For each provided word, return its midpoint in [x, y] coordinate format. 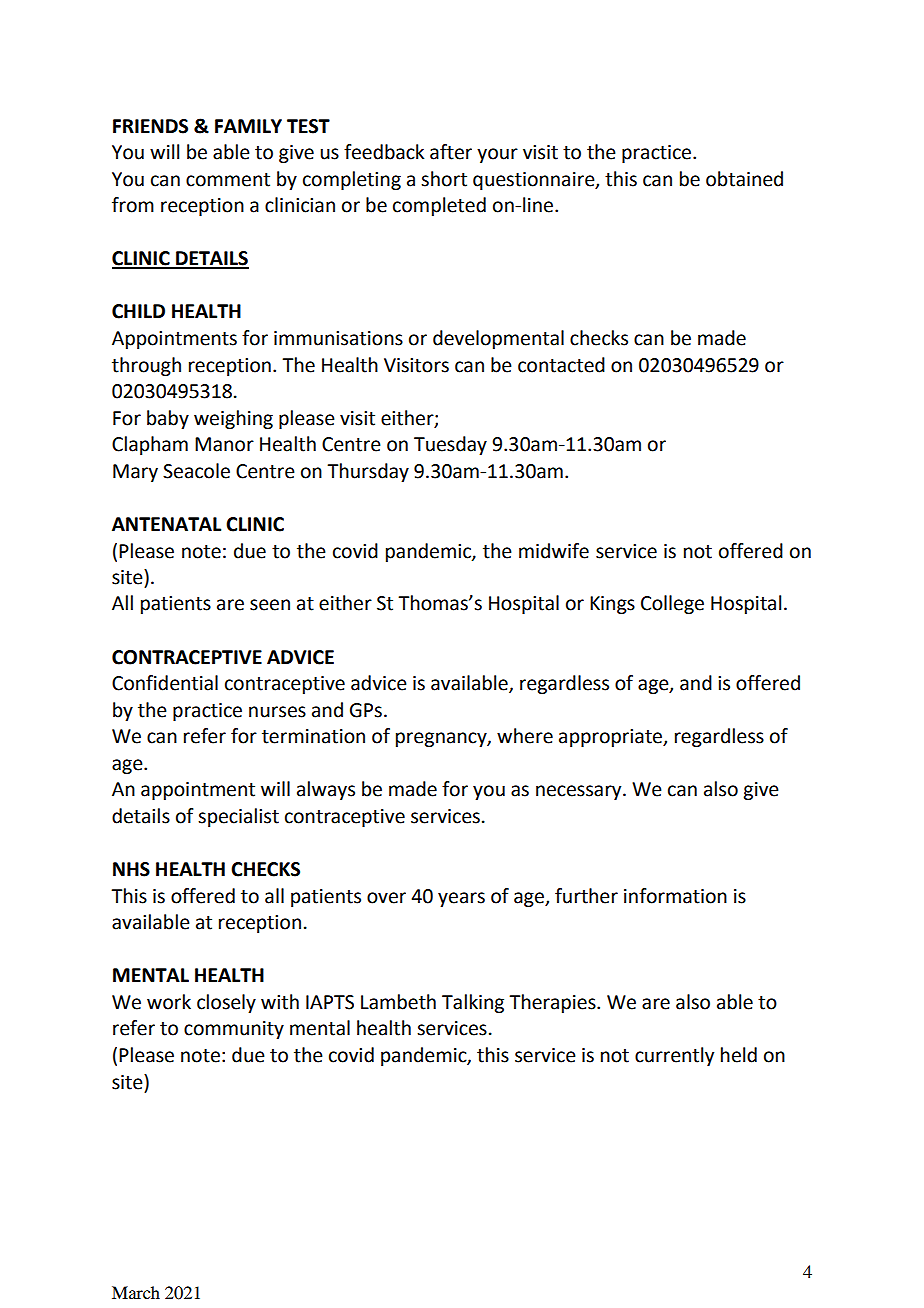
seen [270, 605]
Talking [473, 1003]
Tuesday [450, 445]
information [675, 896]
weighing [233, 419]
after [451, 152]
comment [228, 180]
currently [674, 1056]
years [461, 899]
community [234, 1030]
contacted [561, 365]
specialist [238, 817]
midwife [554, 551]
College [672, 604]
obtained [744, 179]
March [136, 1292]
